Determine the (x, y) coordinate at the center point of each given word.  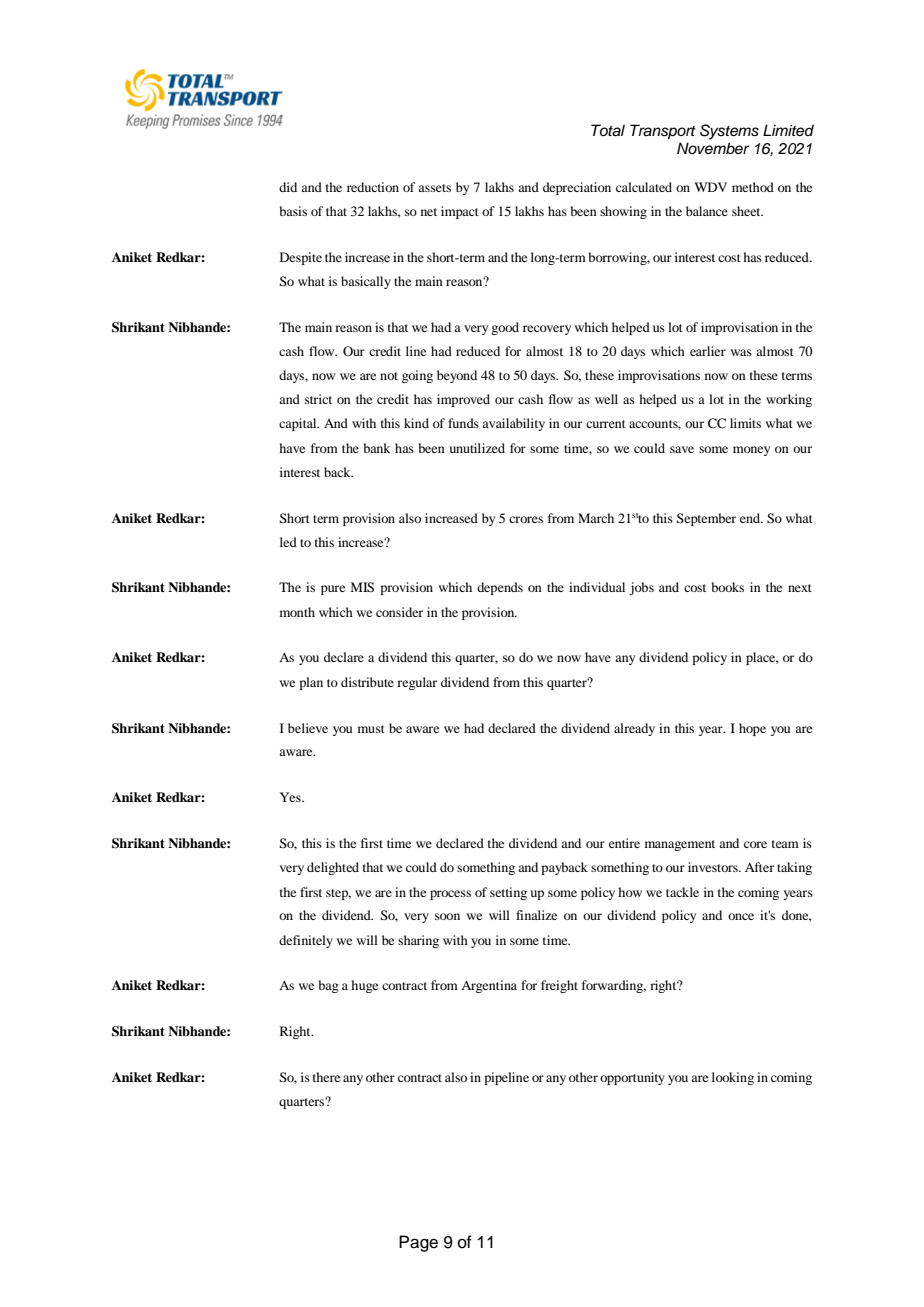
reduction (373, 187)
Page (418, 1243)
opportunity (632, 1078)
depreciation (577, 188)
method (753, 187)
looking (733, 1078)
